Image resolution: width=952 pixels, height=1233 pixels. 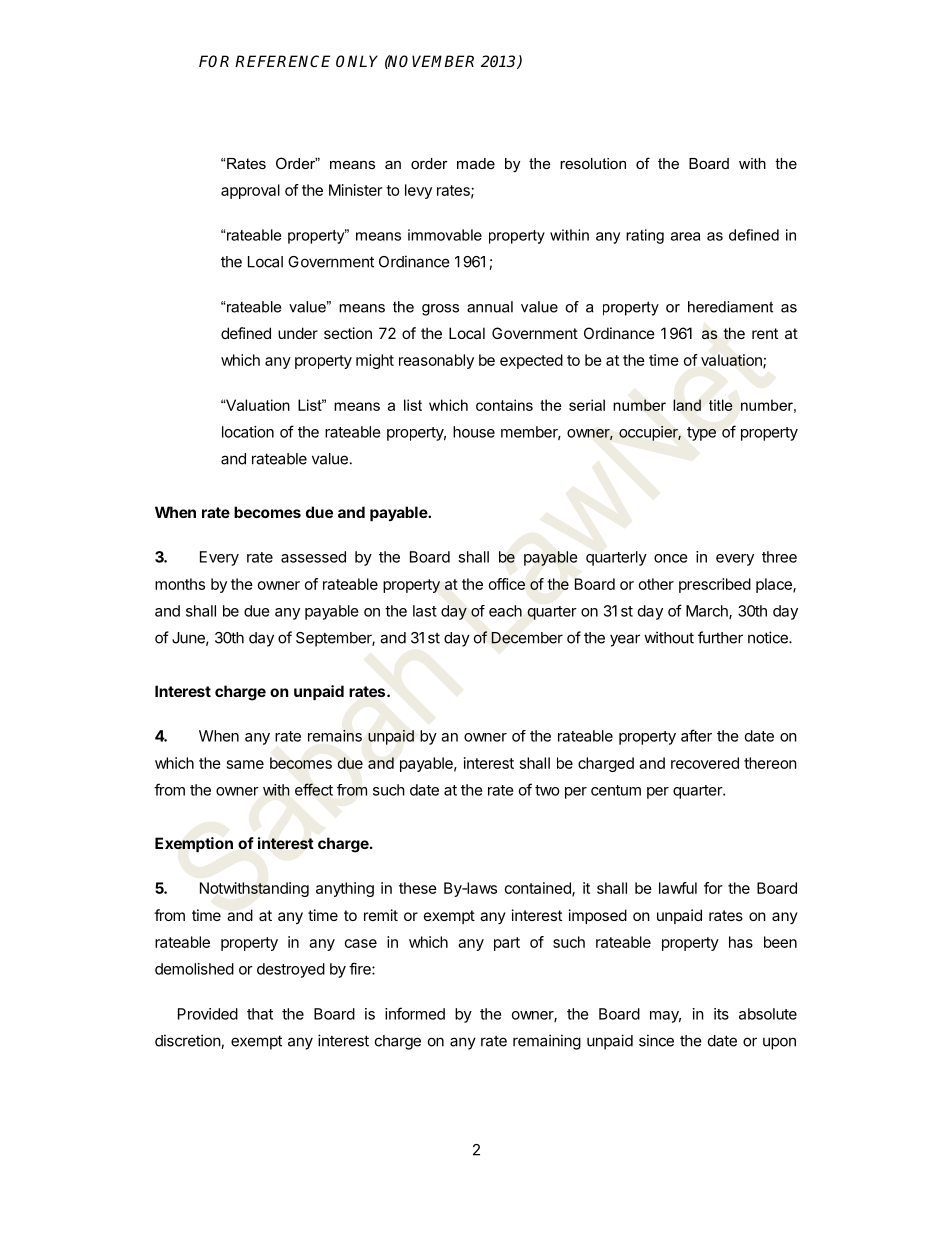 I want to click on that, so click(x=260, y=1014).
